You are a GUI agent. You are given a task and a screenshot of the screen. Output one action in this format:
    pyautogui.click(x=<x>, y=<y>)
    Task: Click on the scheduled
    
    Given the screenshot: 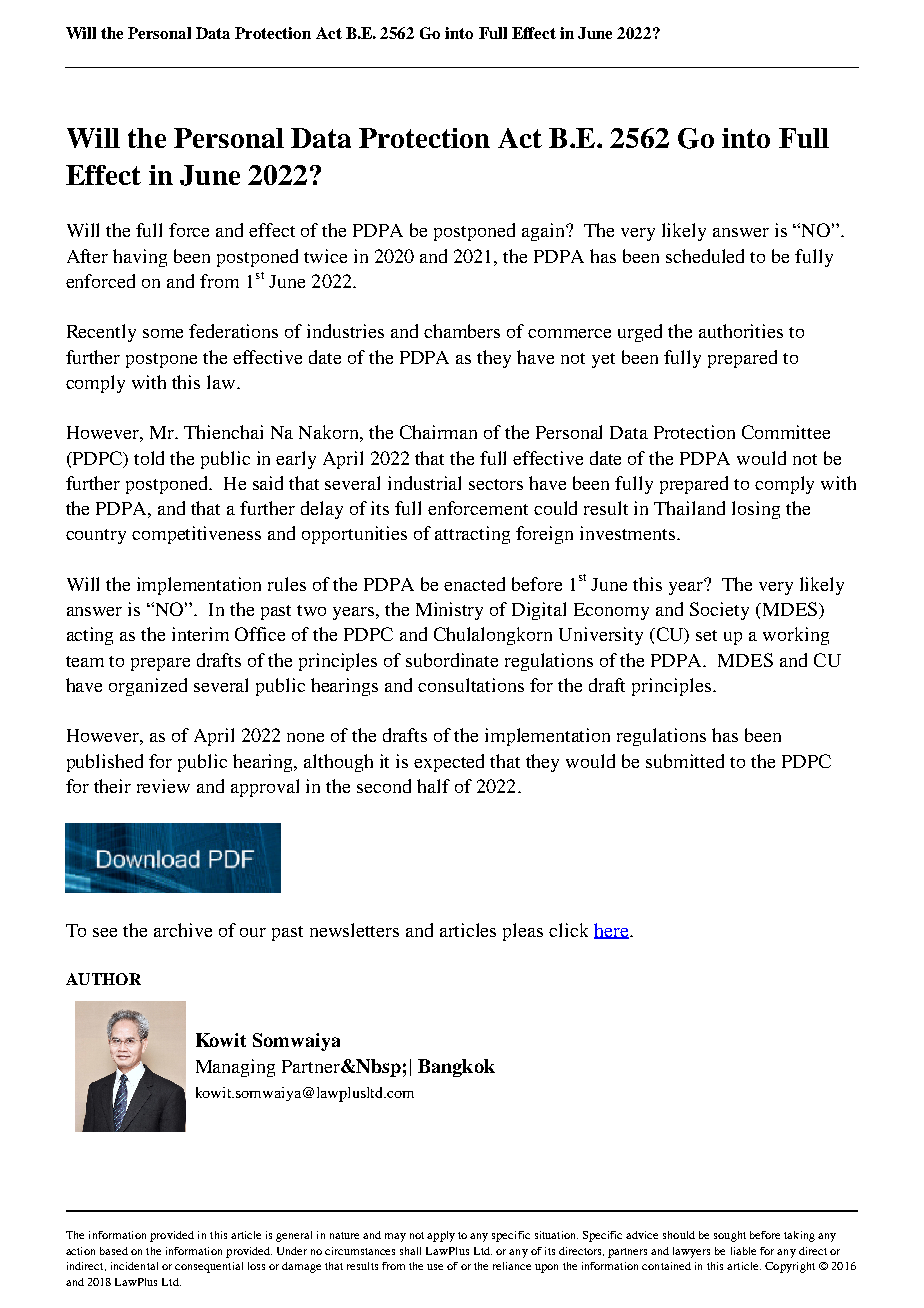 What is the action you would take?
    pyautogui.click(x=705, y=256)
